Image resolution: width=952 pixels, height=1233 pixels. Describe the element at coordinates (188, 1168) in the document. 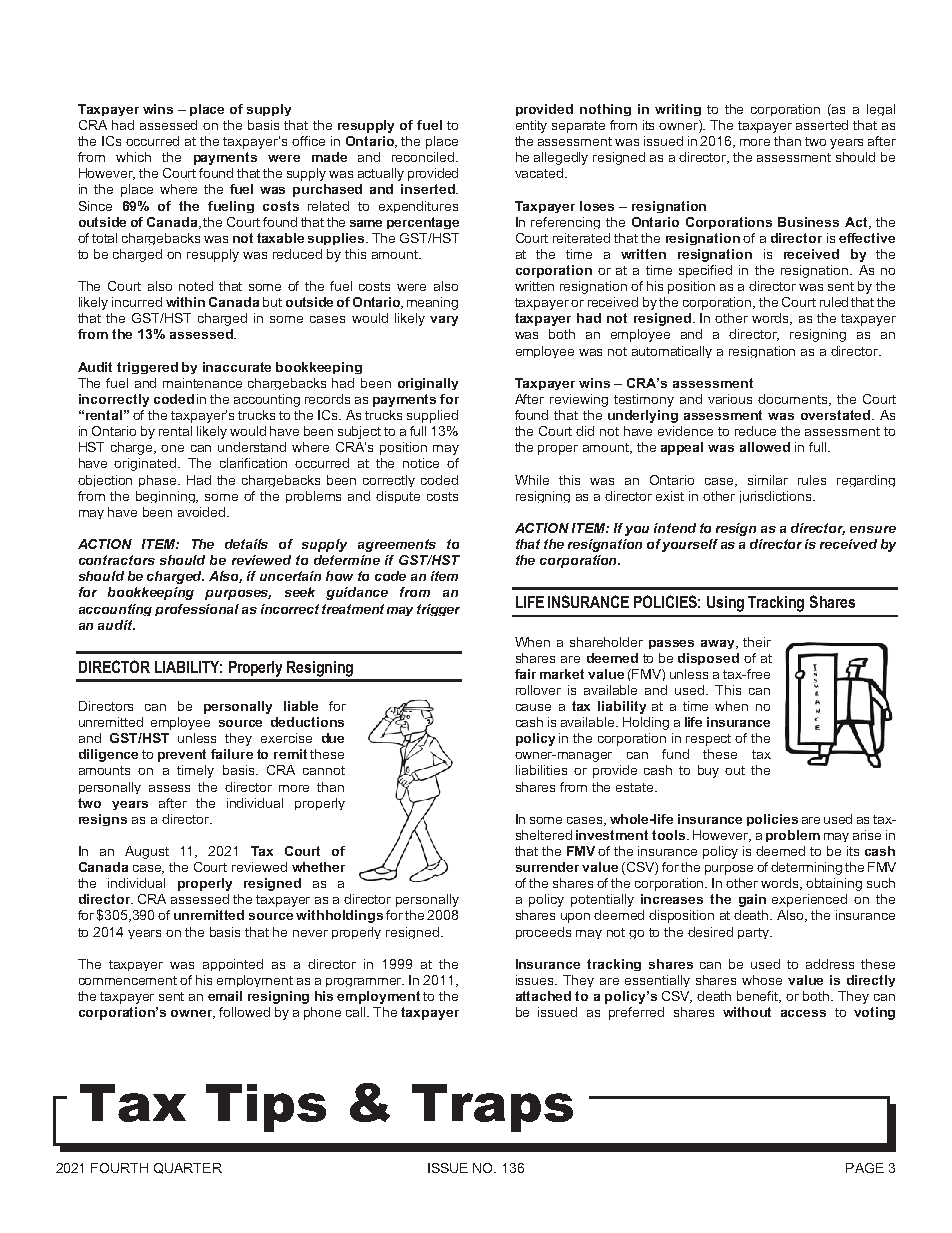

I see `QUARTER` at that location.
